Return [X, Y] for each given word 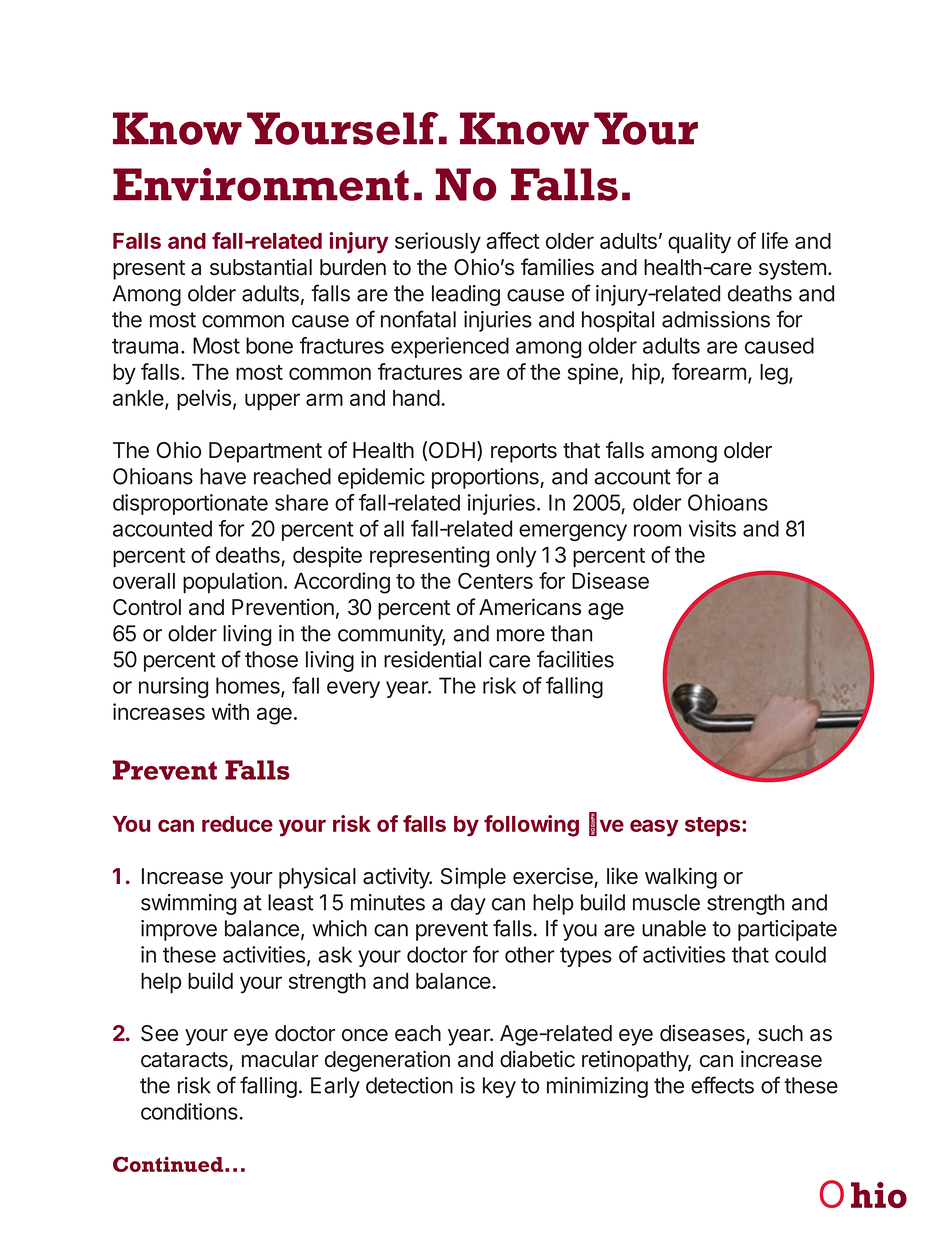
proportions [486, 478]
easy [654, 828]
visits [712, 528]
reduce [237, 824]
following [531, 826]
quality [699, 243]
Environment [261, 184]
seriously [438, 243]
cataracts [184, 1060]
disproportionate [190, 504]
